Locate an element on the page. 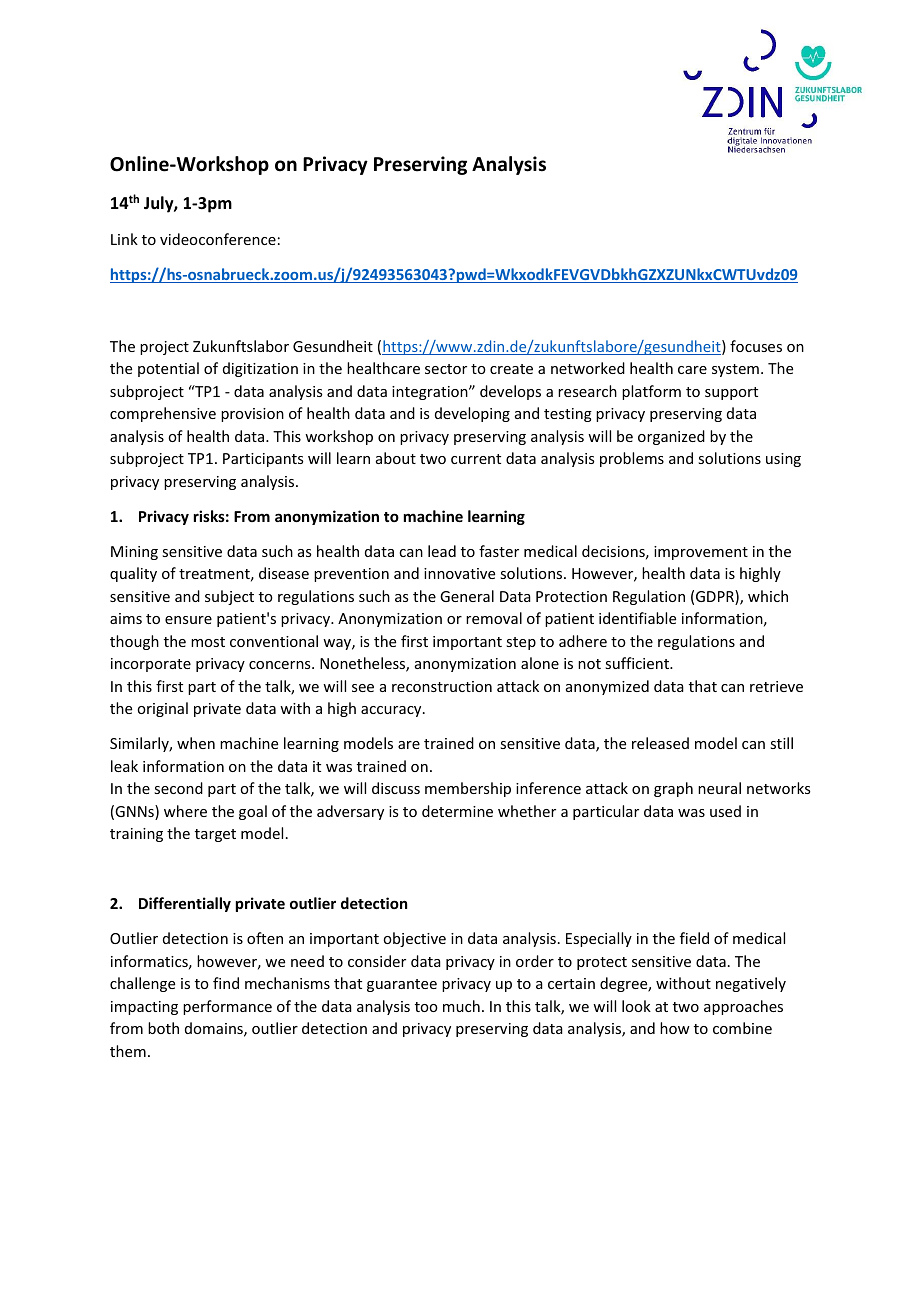 The width and height of the document is (924, 1308). sector is located at coordinates (446, 369).
